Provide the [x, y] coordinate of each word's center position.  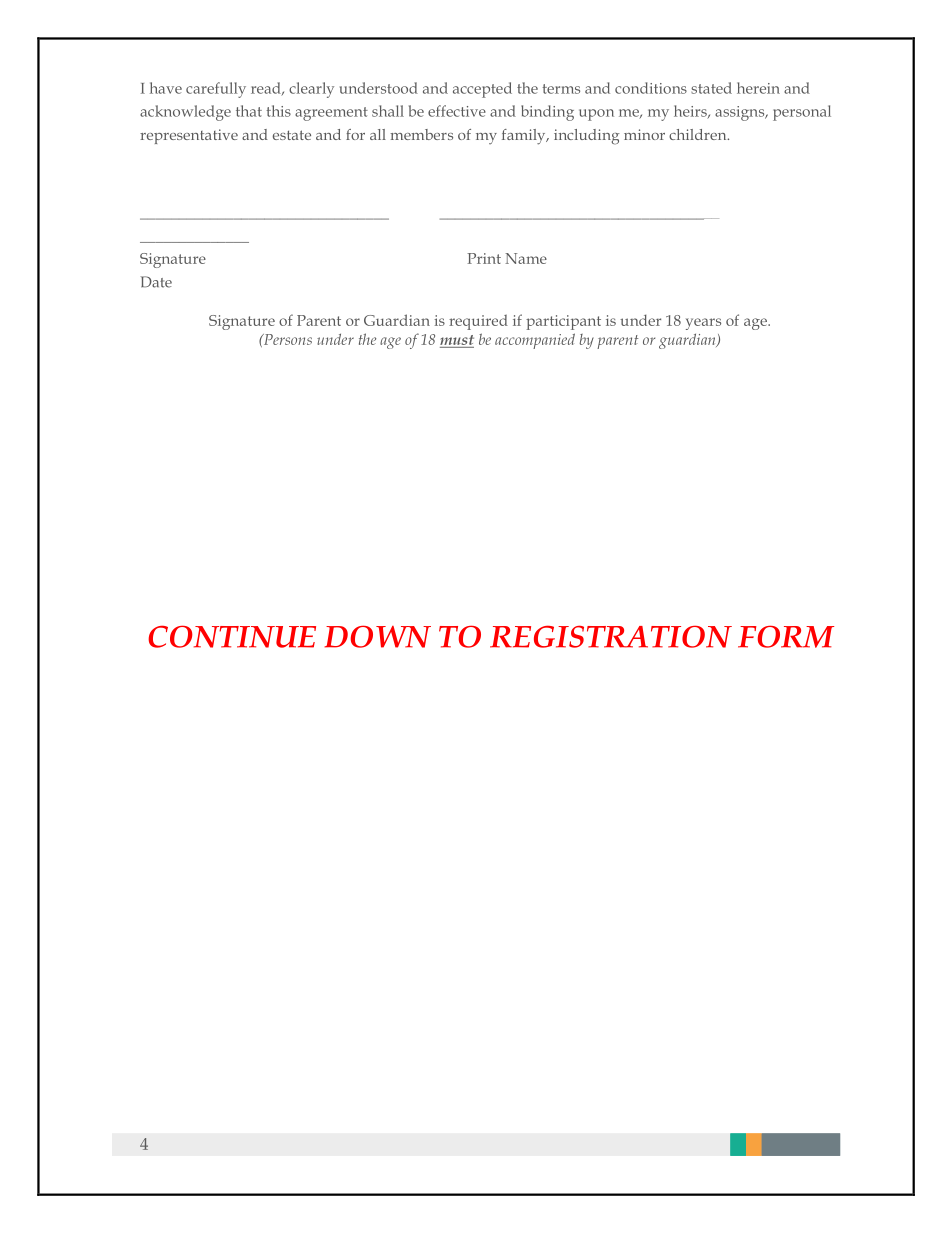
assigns [741, 113]
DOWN [377, 636]
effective [457, 111]
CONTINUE [232, 636]
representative [189, 136]
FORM [786, 636]
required [478, 322]
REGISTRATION [611, 636]
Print [484, 258]
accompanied [535, 341]
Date [156, 282]
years [703, 324]
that [249, 111]
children [699, 134]
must [457, 340]
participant [563, 322]
